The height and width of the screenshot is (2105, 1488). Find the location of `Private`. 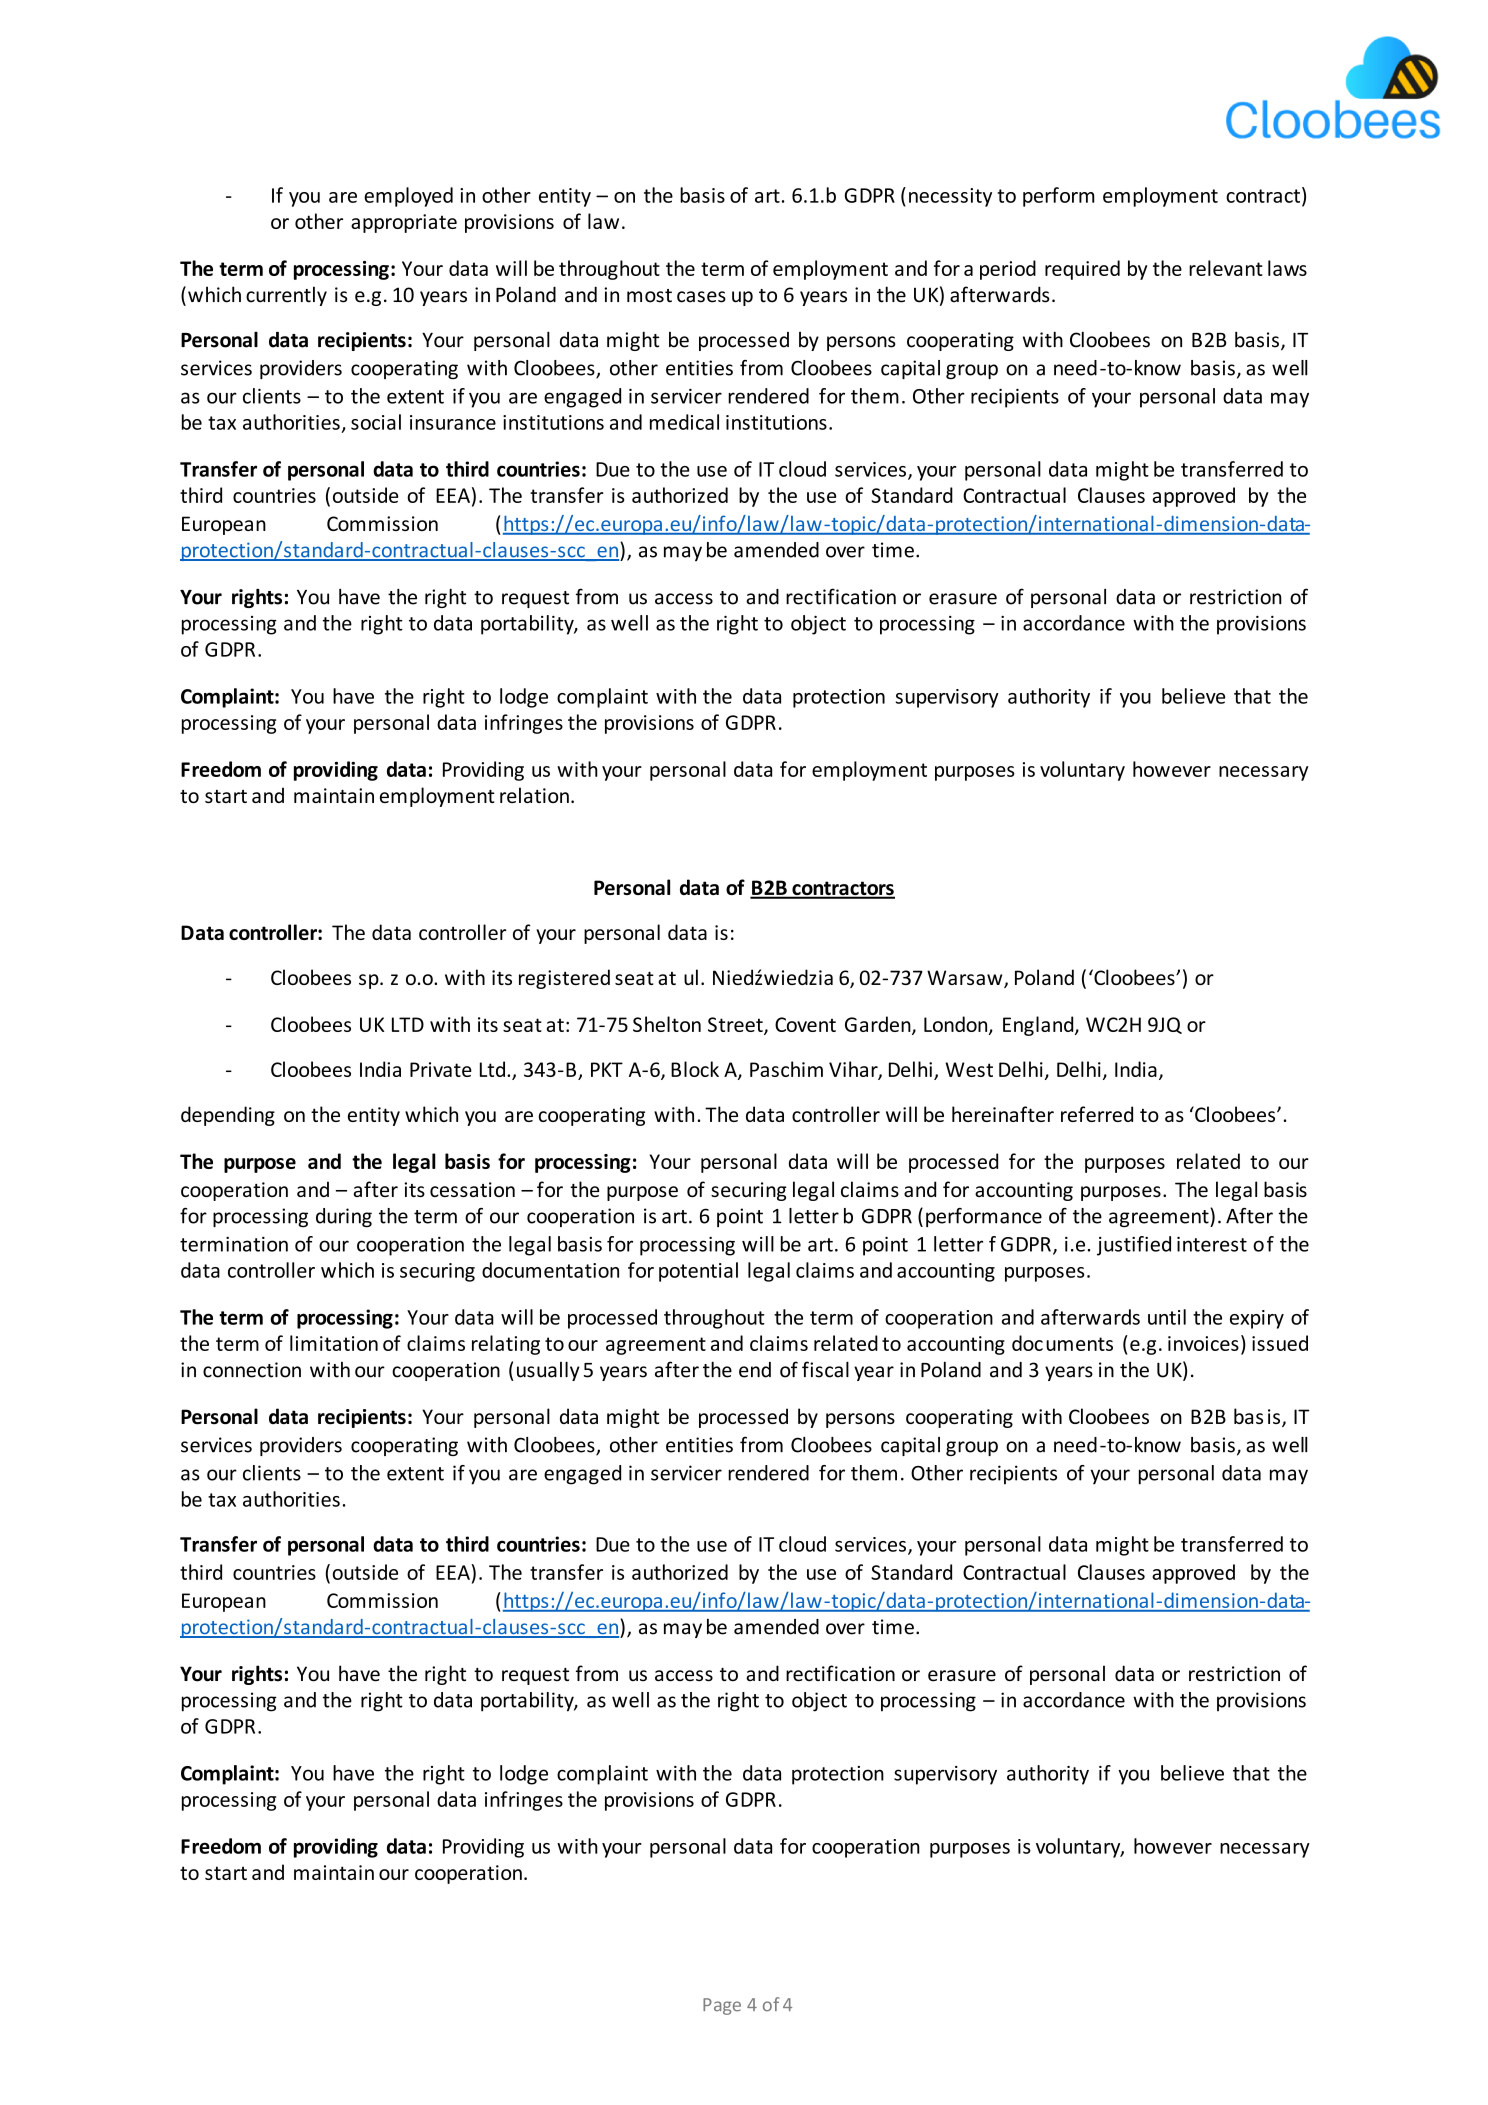

Private is located at coordinates (441, 1069).
